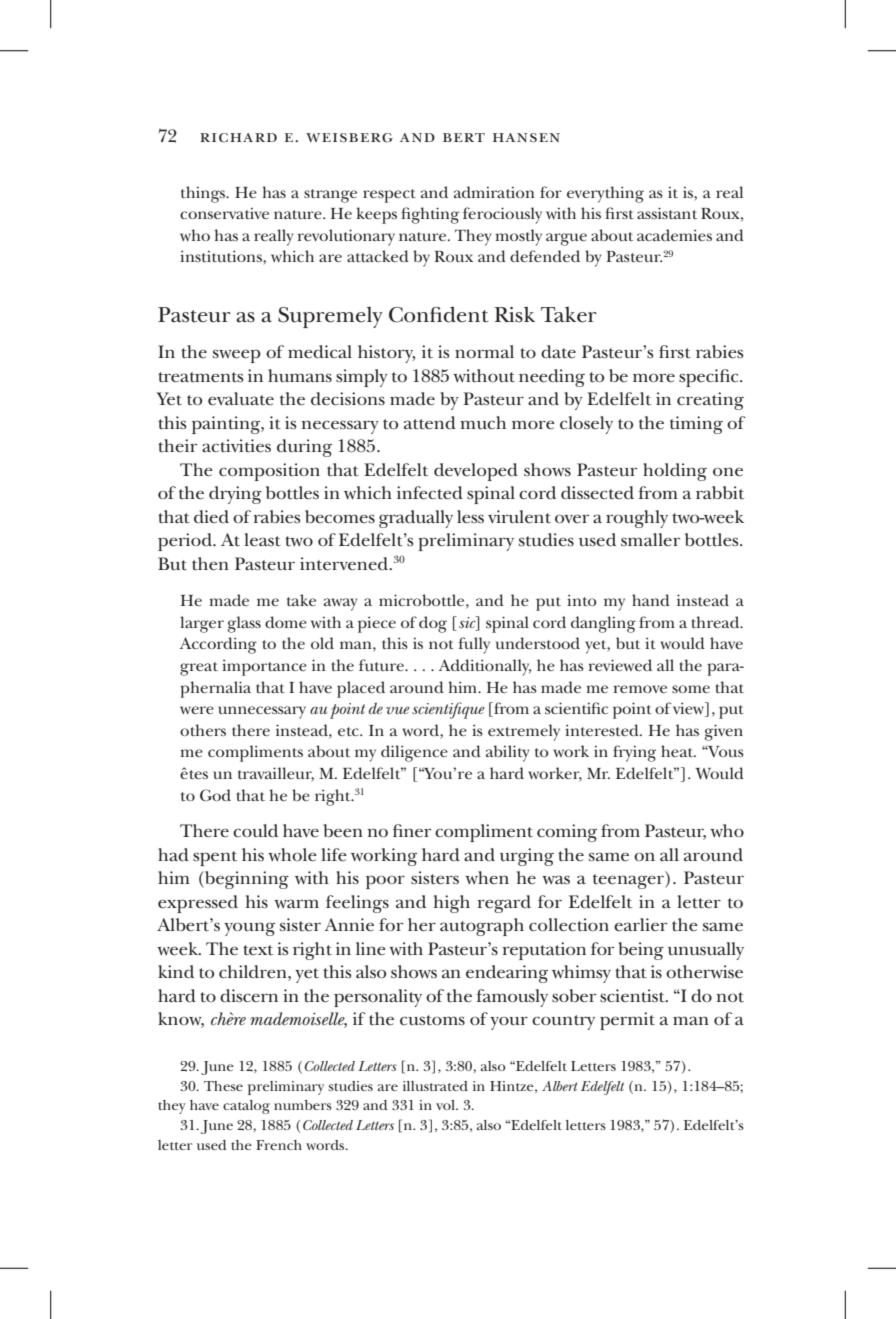 This document has height=1319, width=896. I want to click on finer, so click(412, 831).
